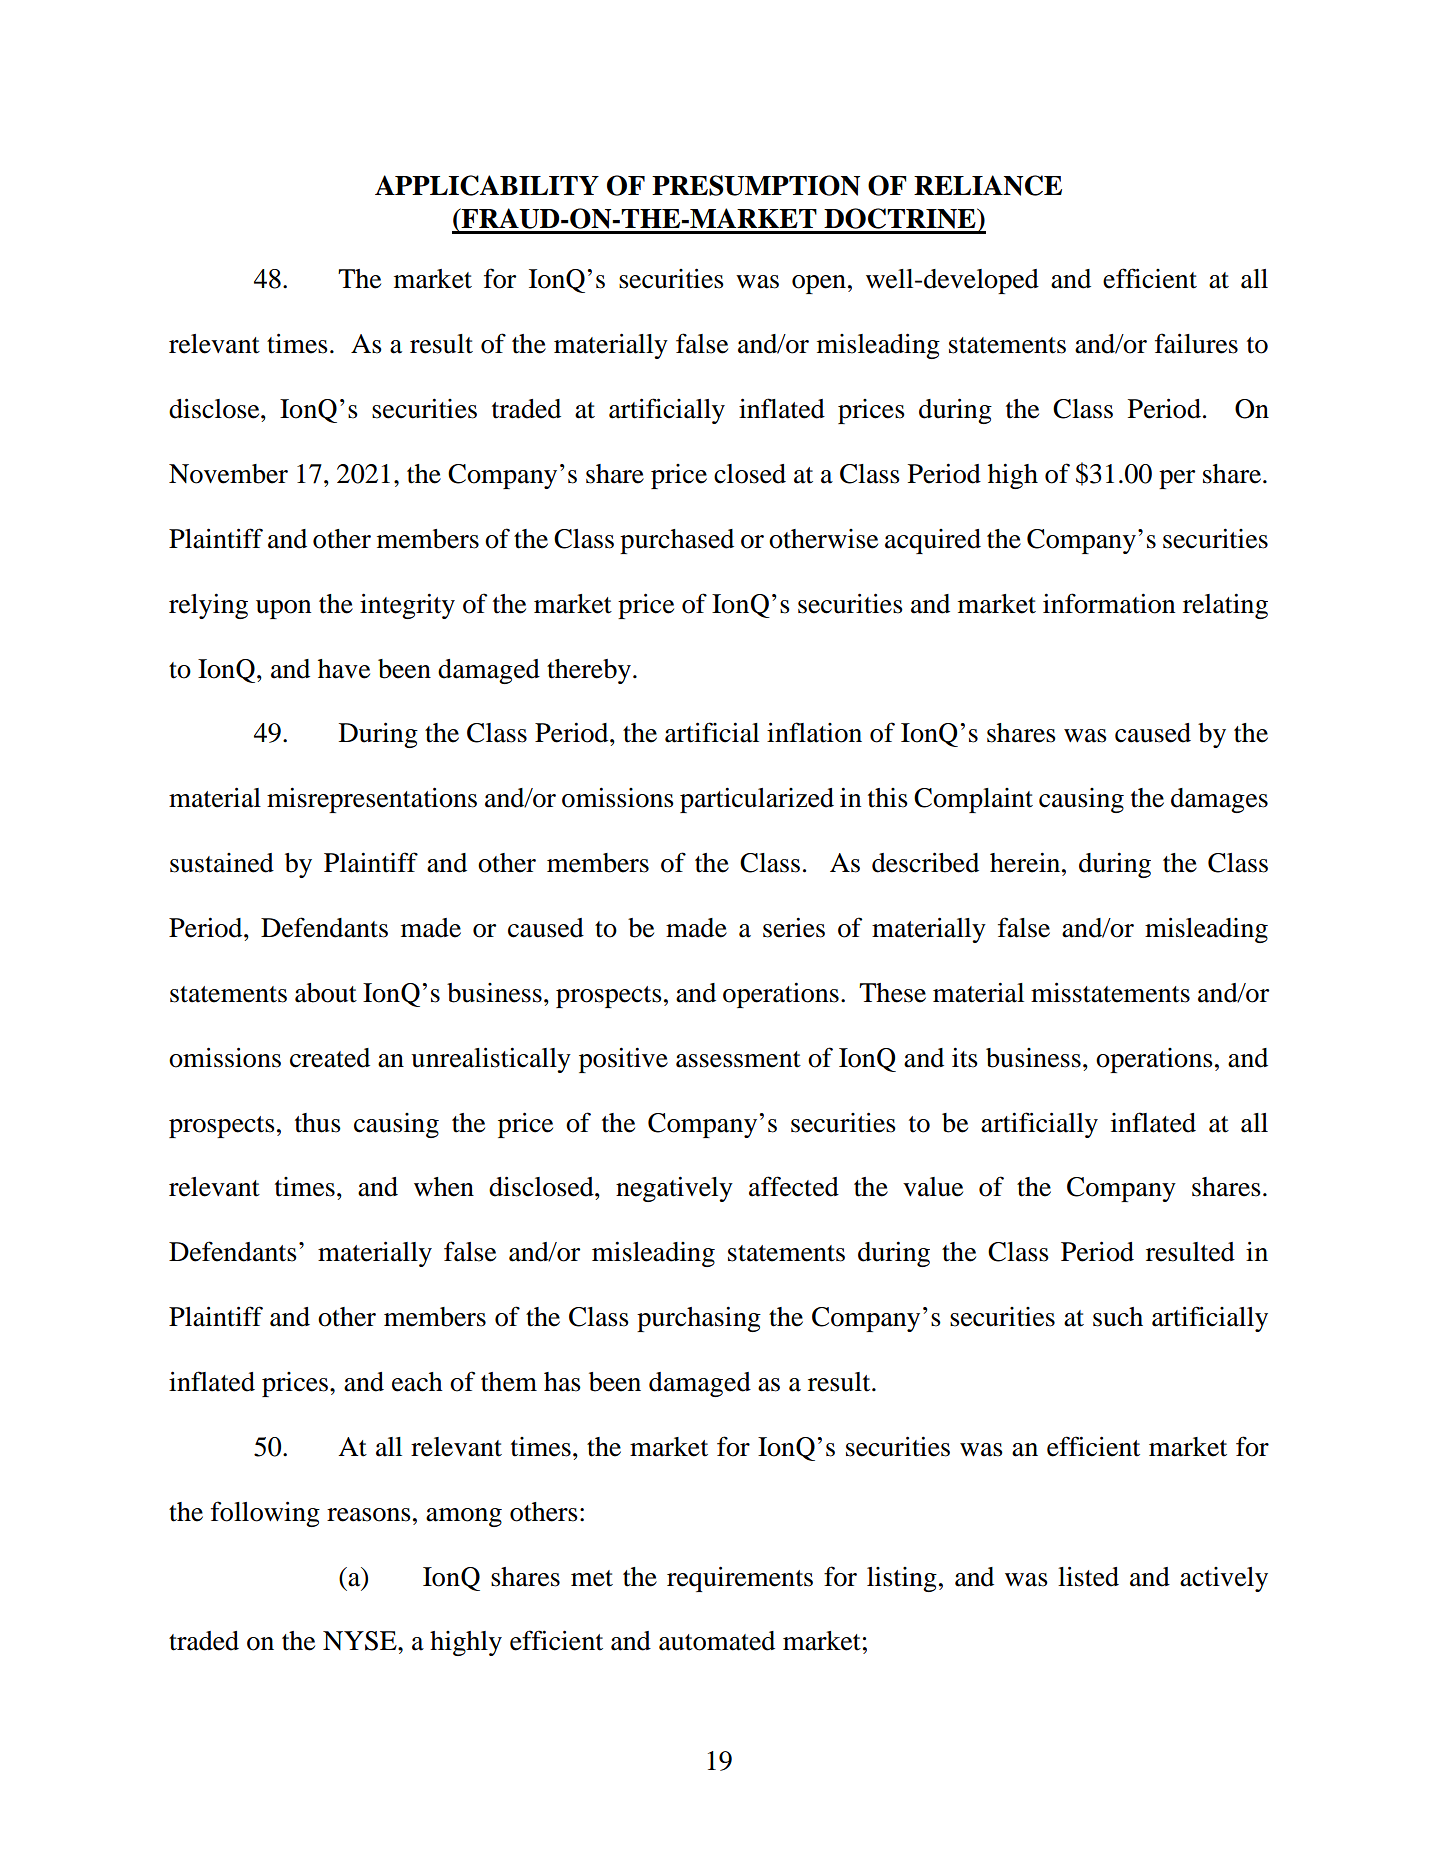  What do you see at coordinates (361, 1641) in the image?
I see `NYSE` at bounding box center [361, 1641].
